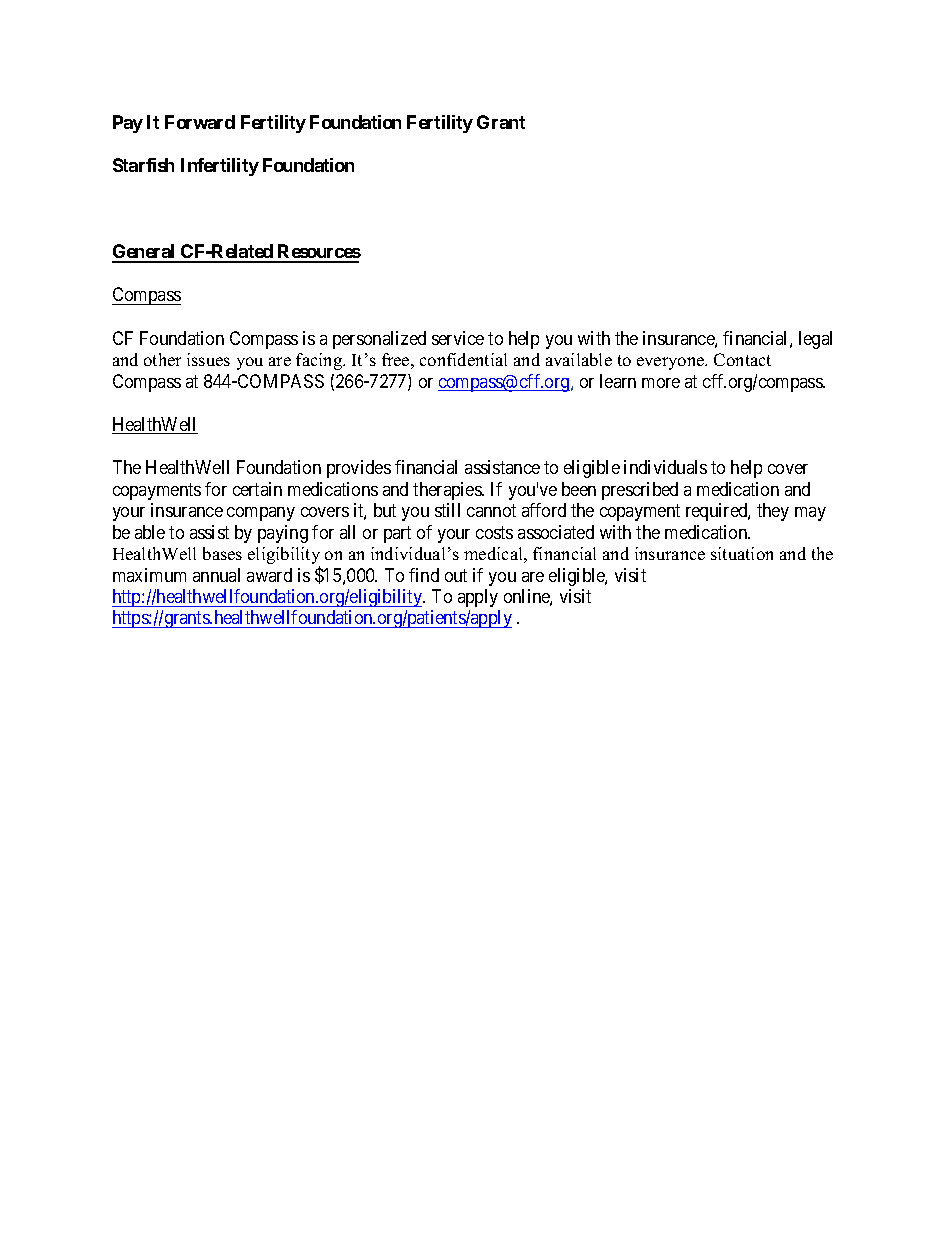  I want to click on bases, so click(222, 553).
